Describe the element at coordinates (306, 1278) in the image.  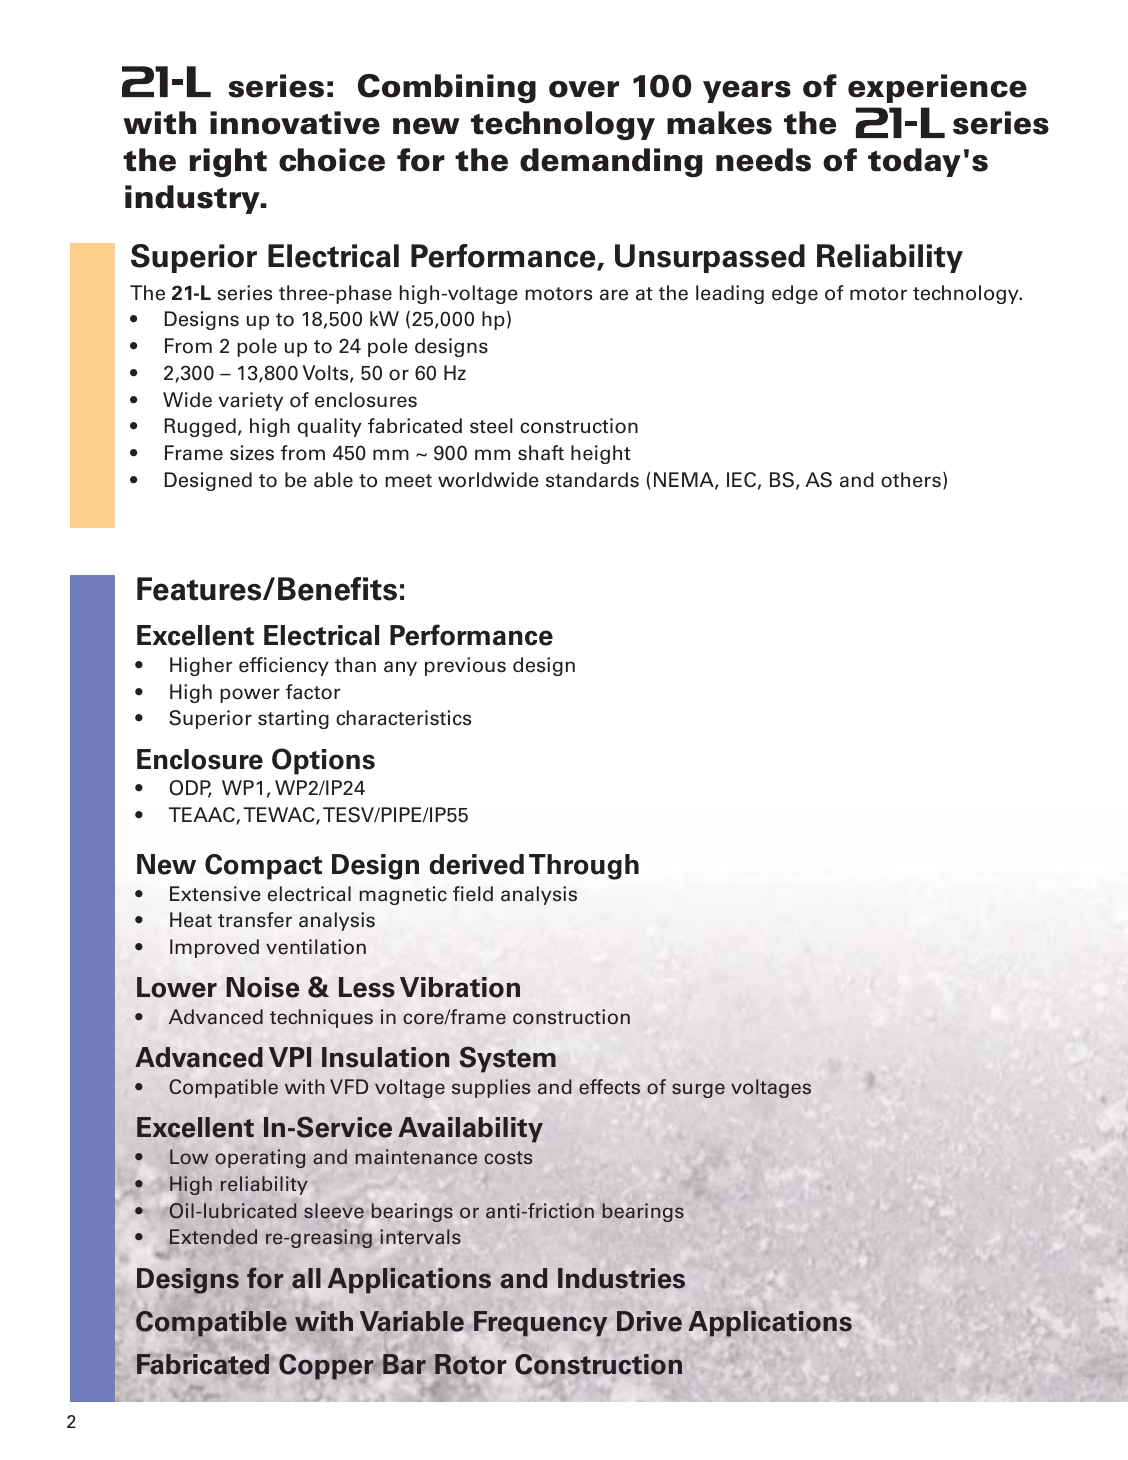
I see `all` at that location.
